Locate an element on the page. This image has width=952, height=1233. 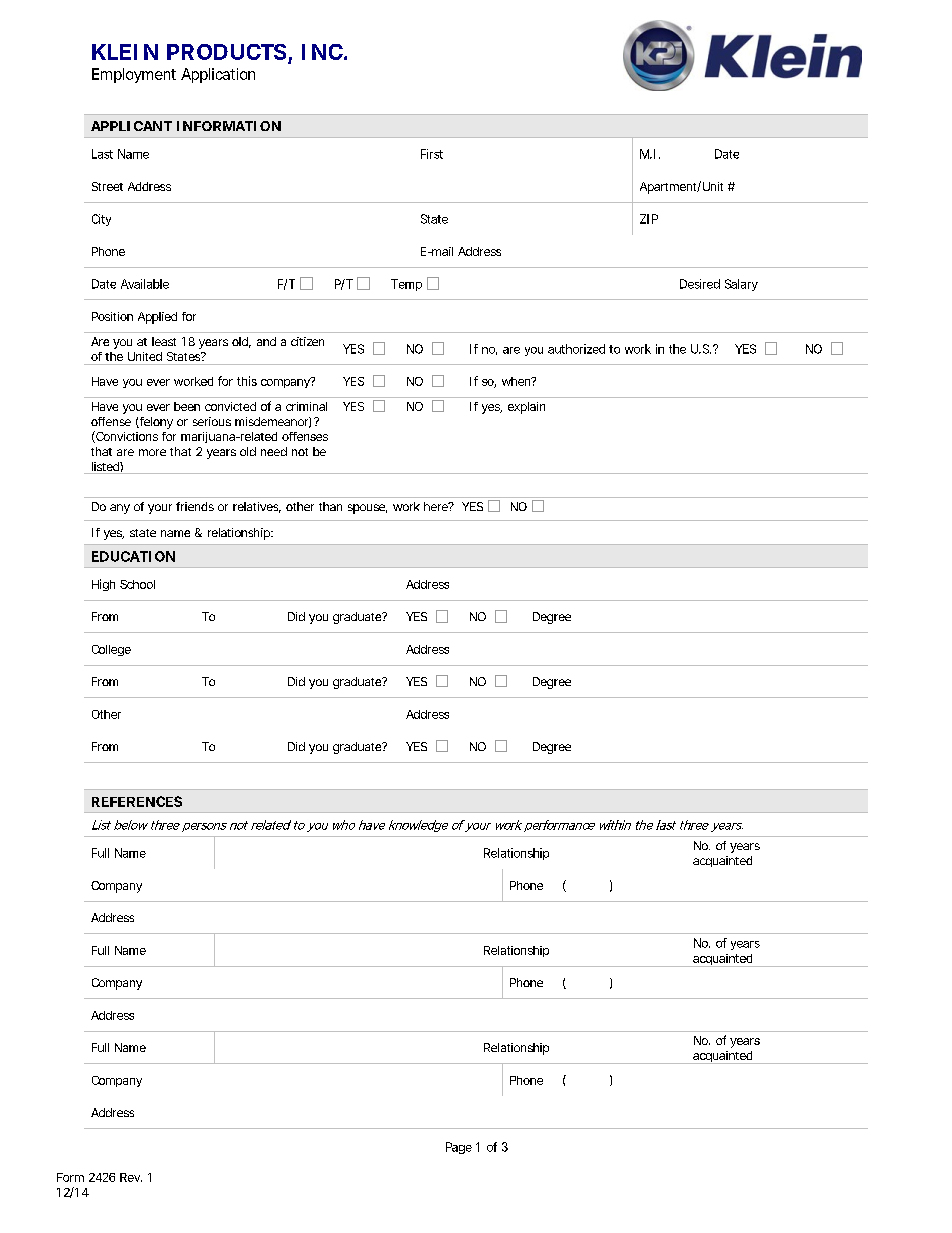
REFERENCES is located at coordinates (137, 801).
